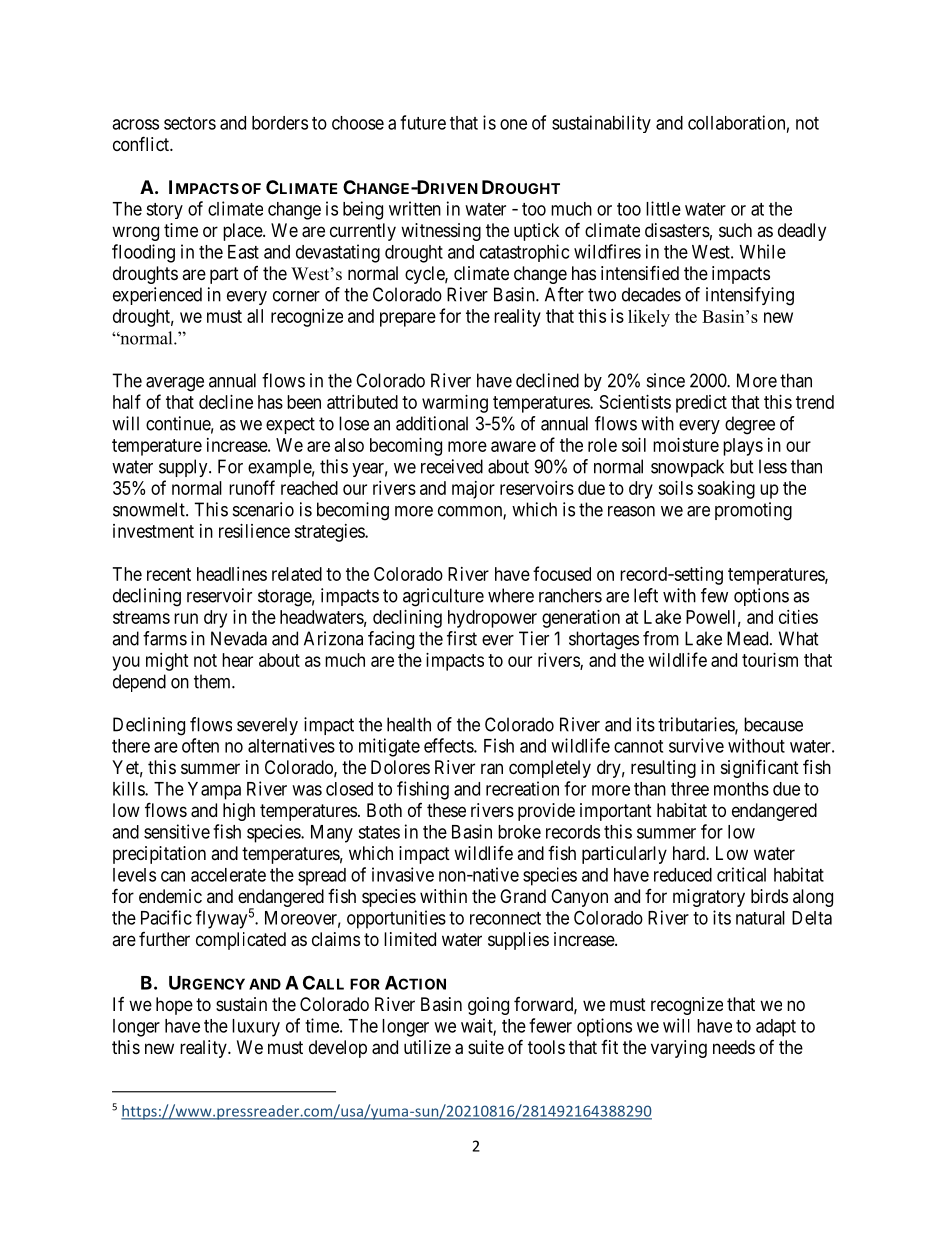 The width and height of the document is (952, 1233). Describe the element at coordinates (749, 638) in the document. I see `Mead` at that location.
